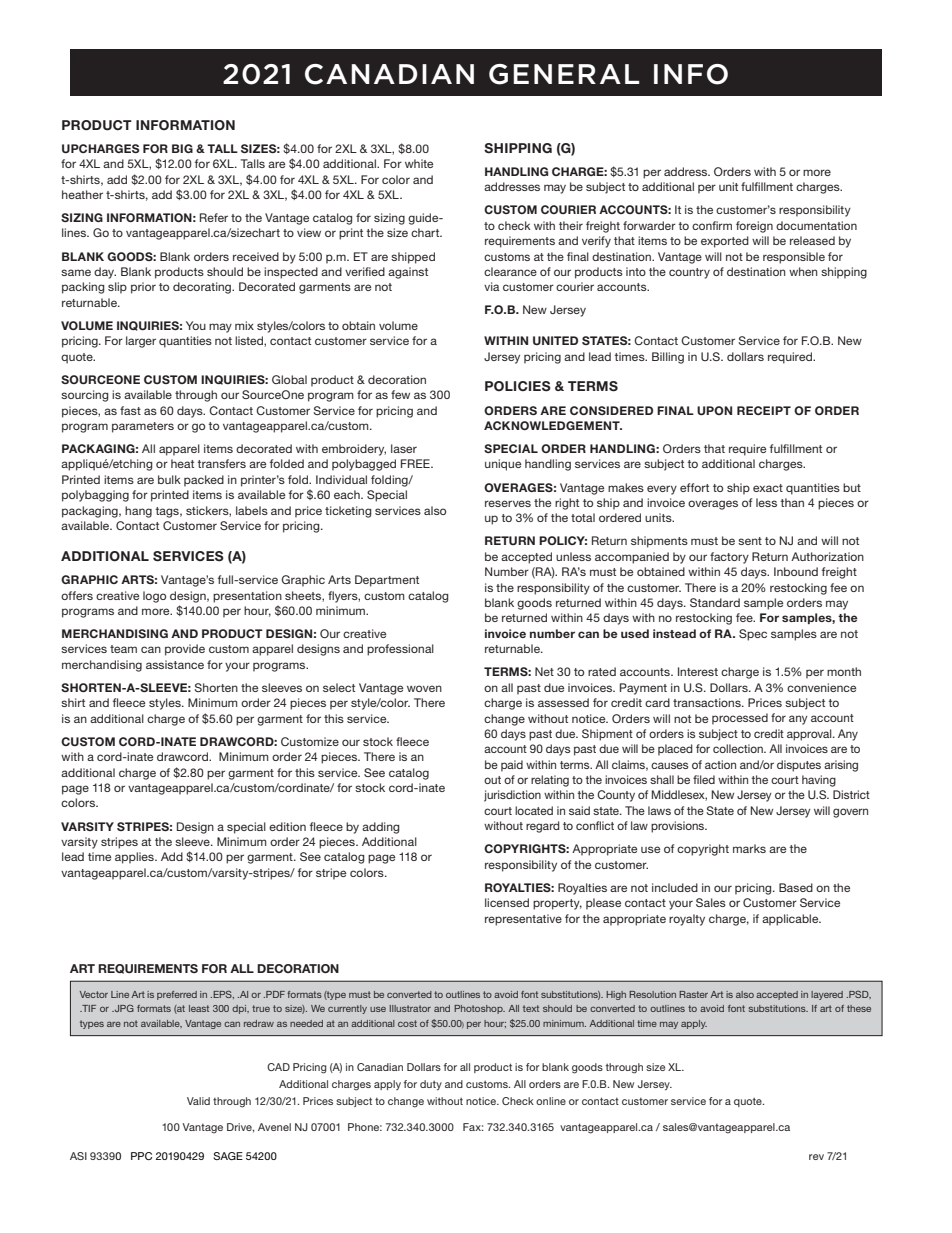 The image size is (952, 1233). I want to click on parameters, so click(143, 427).
